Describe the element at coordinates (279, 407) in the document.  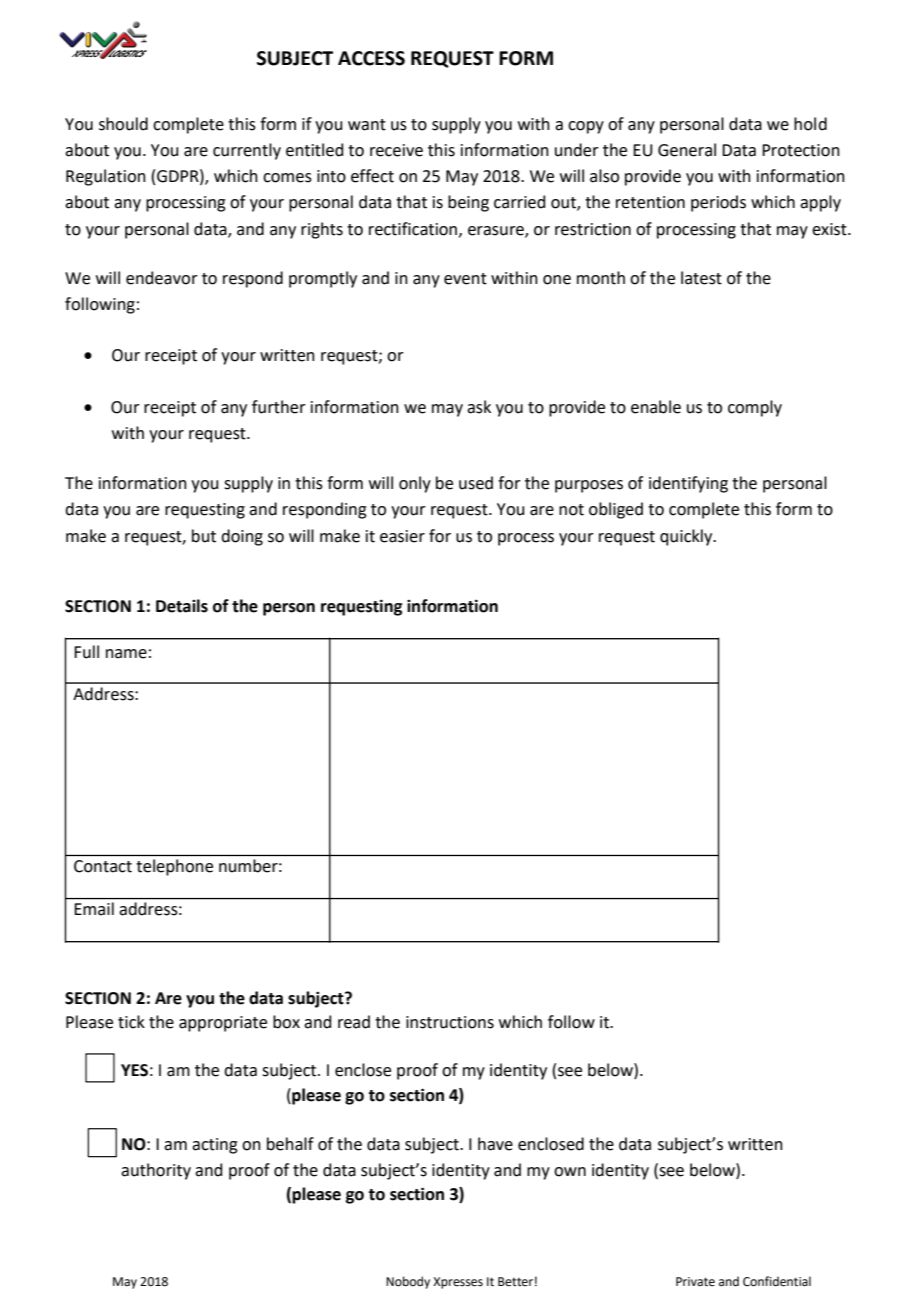
I see `further` at that location.
